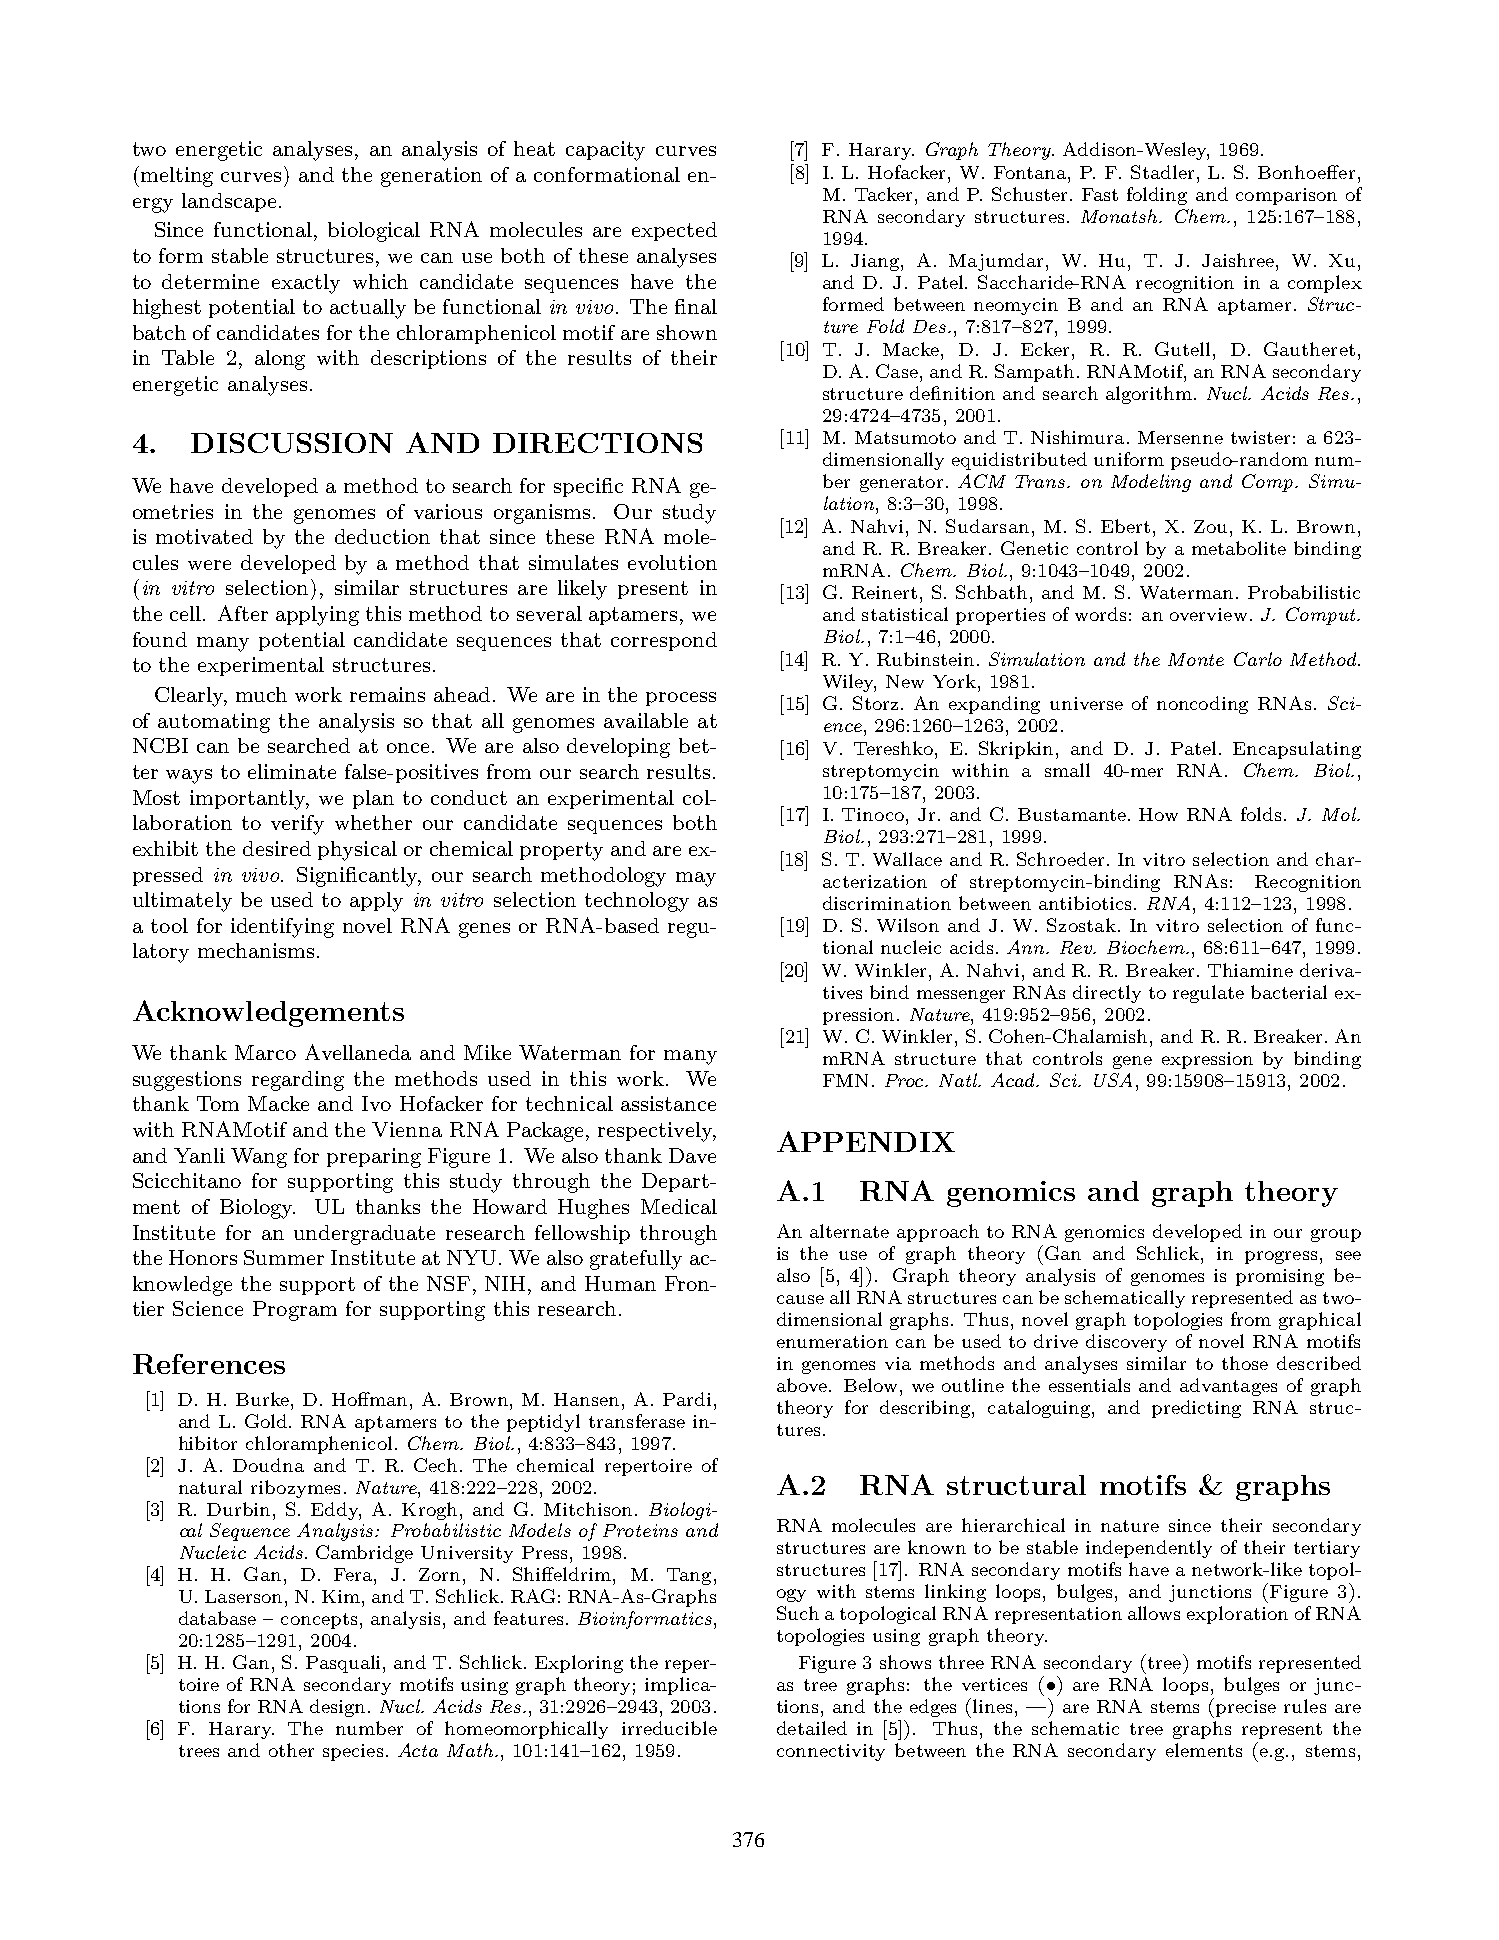 The image size is (1499, 1940). What do you see at coordinates (177, 177) in the document?
I see `melting` at bounding box center [177, 177].
